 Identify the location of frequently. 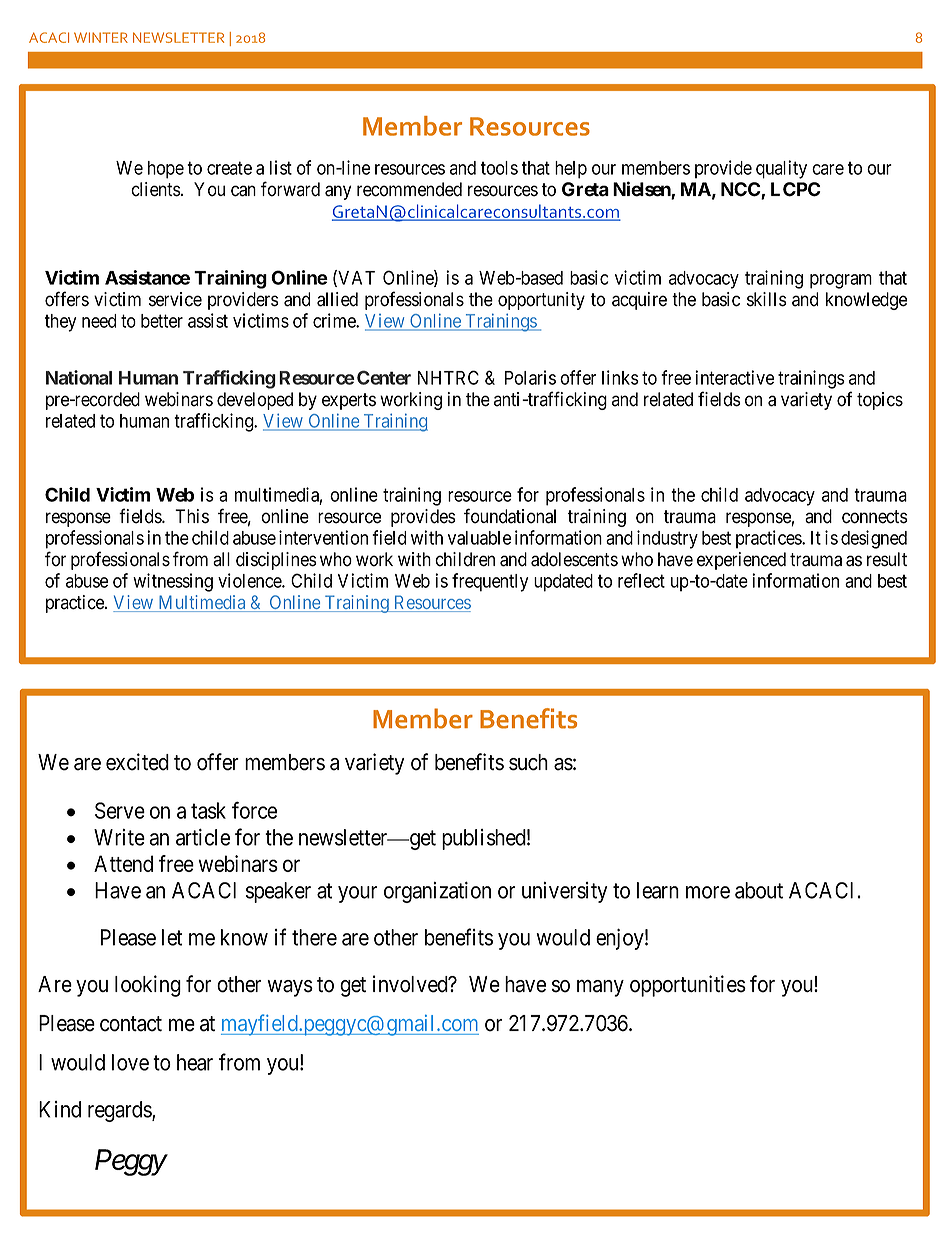
(490, 582).
